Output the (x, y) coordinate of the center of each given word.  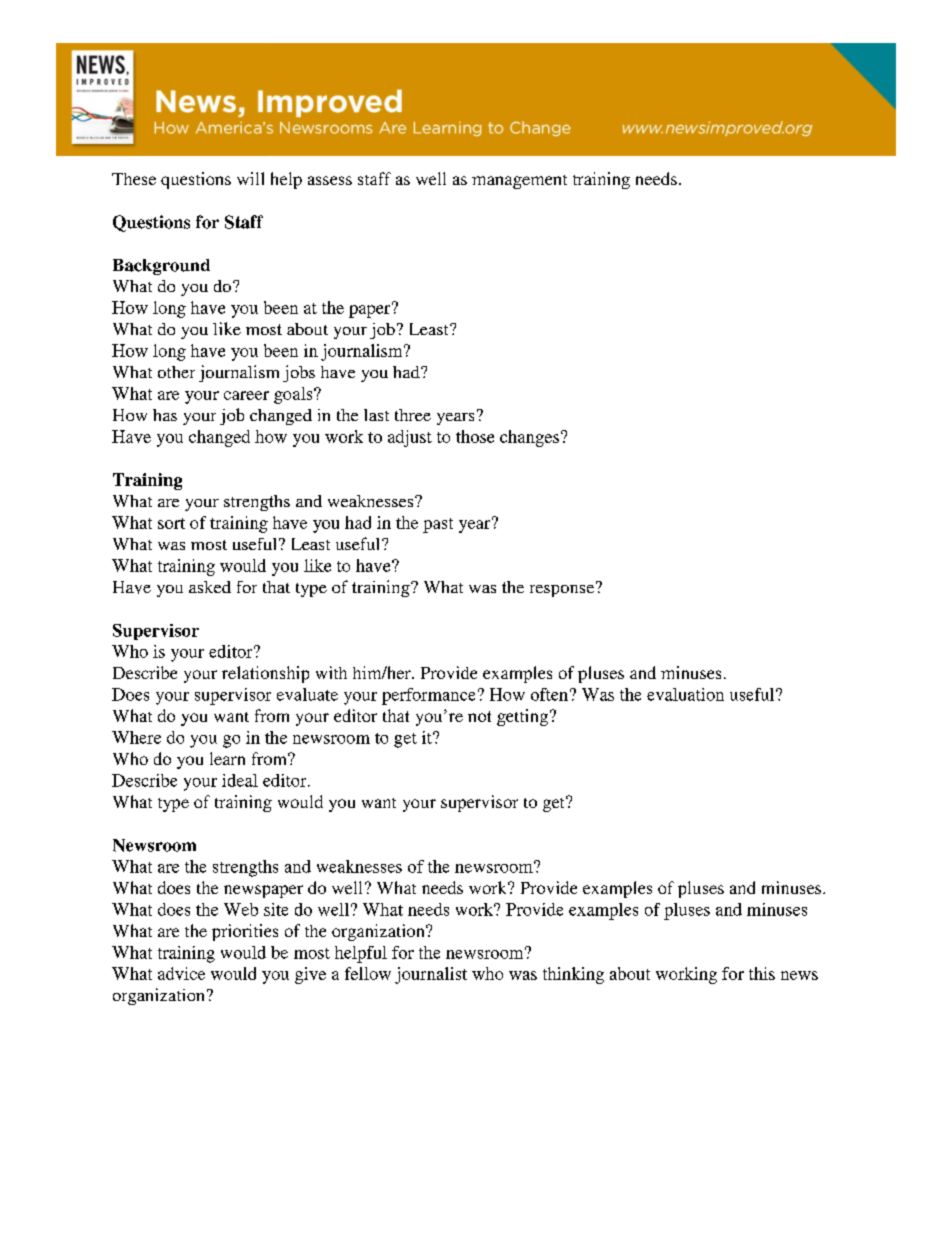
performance (428, 696)
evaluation (685, 694)
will (250, 178)
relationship (265, 674)
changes (529, 438)
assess (330, 180)
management (519, 182)
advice (181, 973)
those (475, 436)
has (165, 415)
